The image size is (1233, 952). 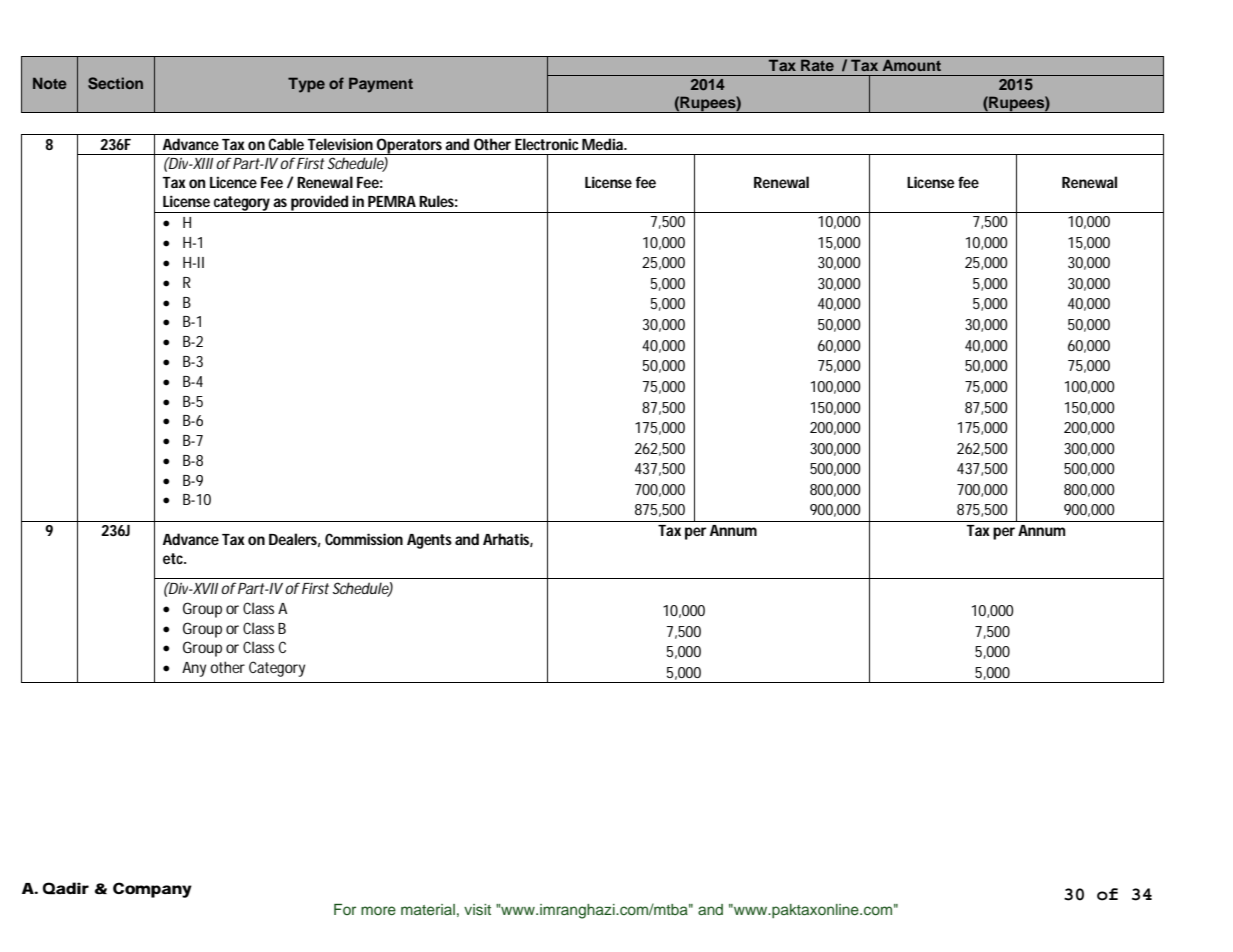 What do you see at coordinates (364, 539) in the screenshot?
I see `Commission` at bounding box center [364, 539].
